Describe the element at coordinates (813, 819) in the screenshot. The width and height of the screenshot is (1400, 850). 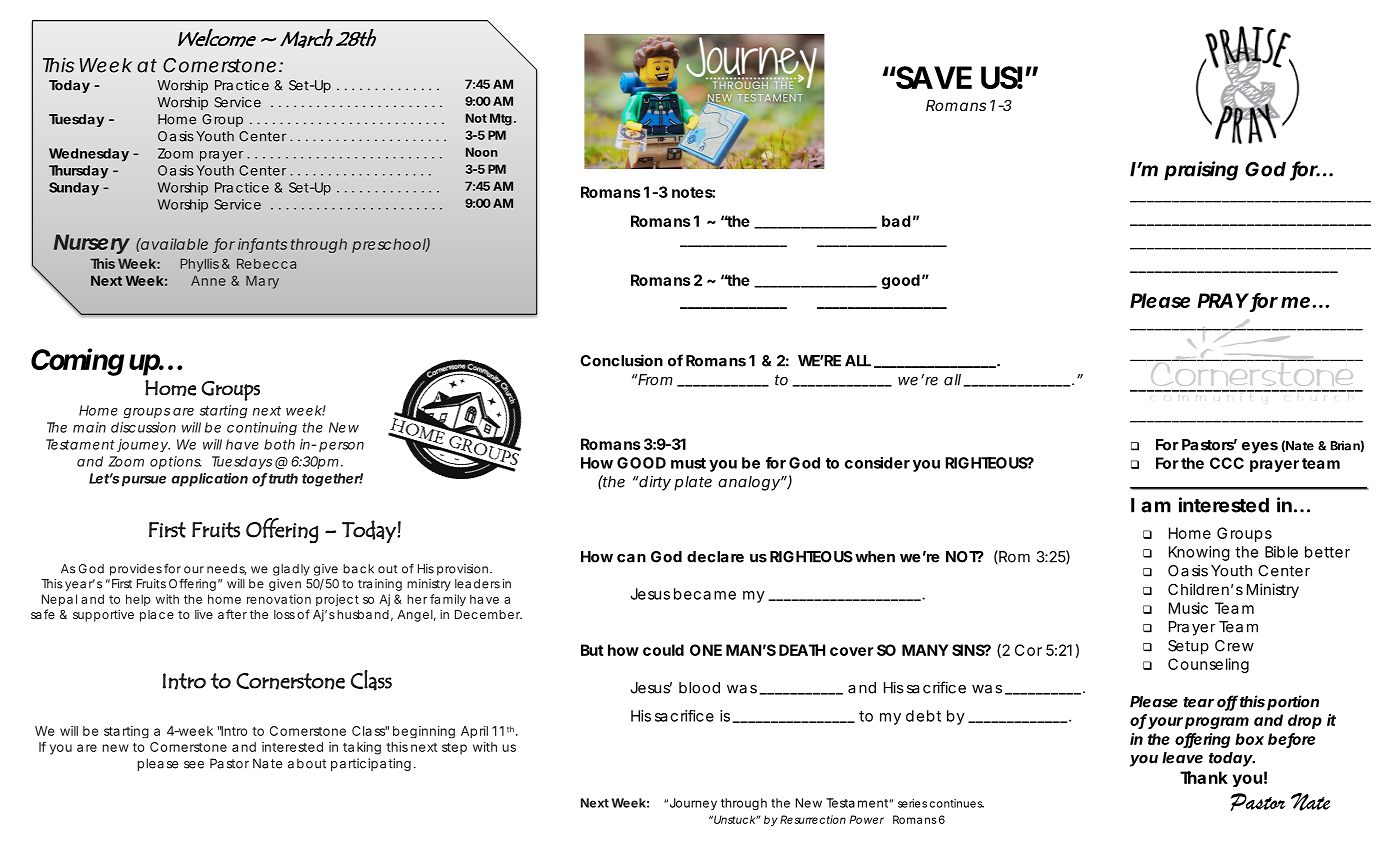
I see `Resurrection` at that location.
